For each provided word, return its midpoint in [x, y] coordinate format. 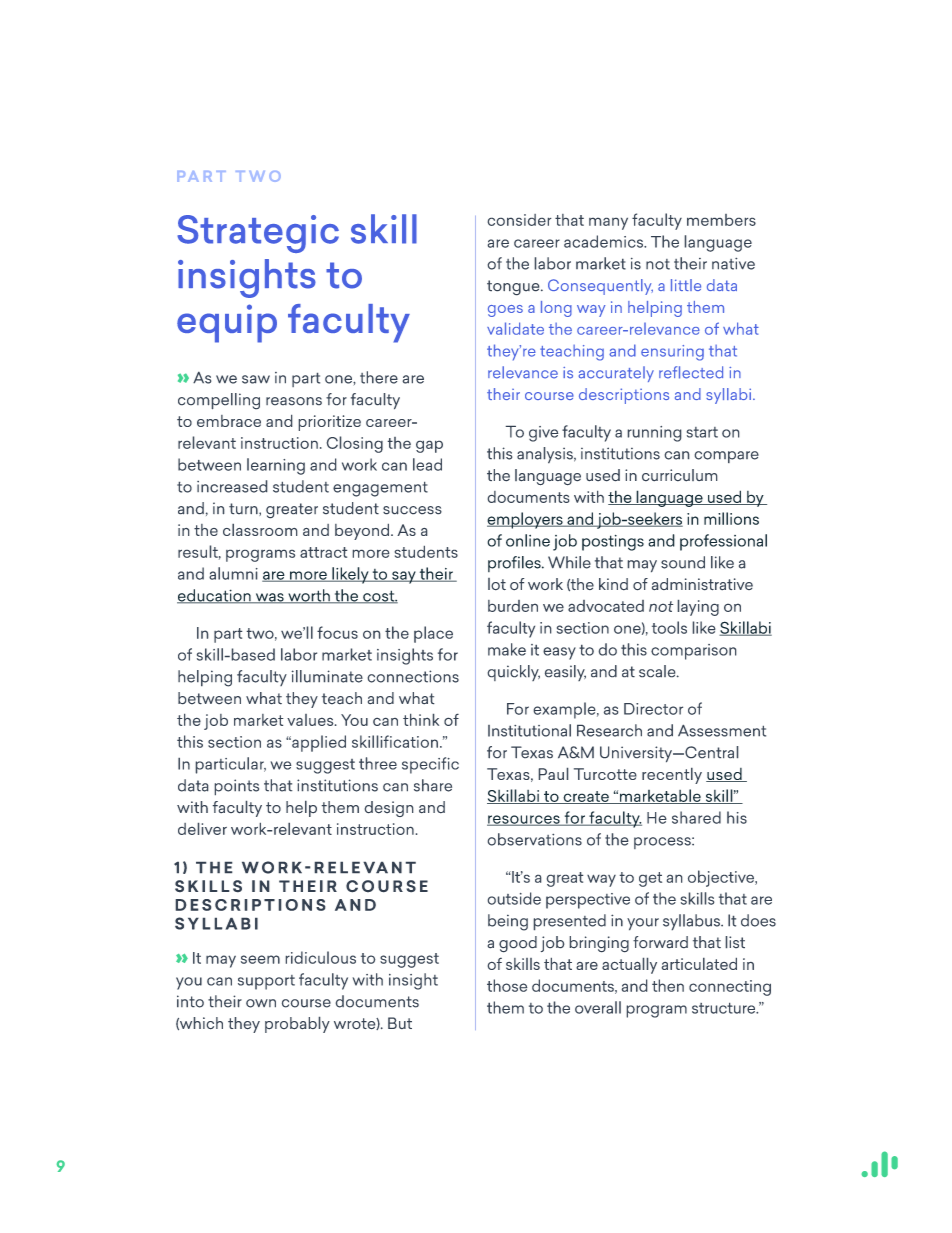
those [507, 985]
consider [519, 220]
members [721, 220]
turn [244, 509]
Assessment [722, 731]
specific [430, 765]
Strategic [258, 234]
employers [526, 520]
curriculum [679, 475]
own [261, 1003]
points [237, 787]
